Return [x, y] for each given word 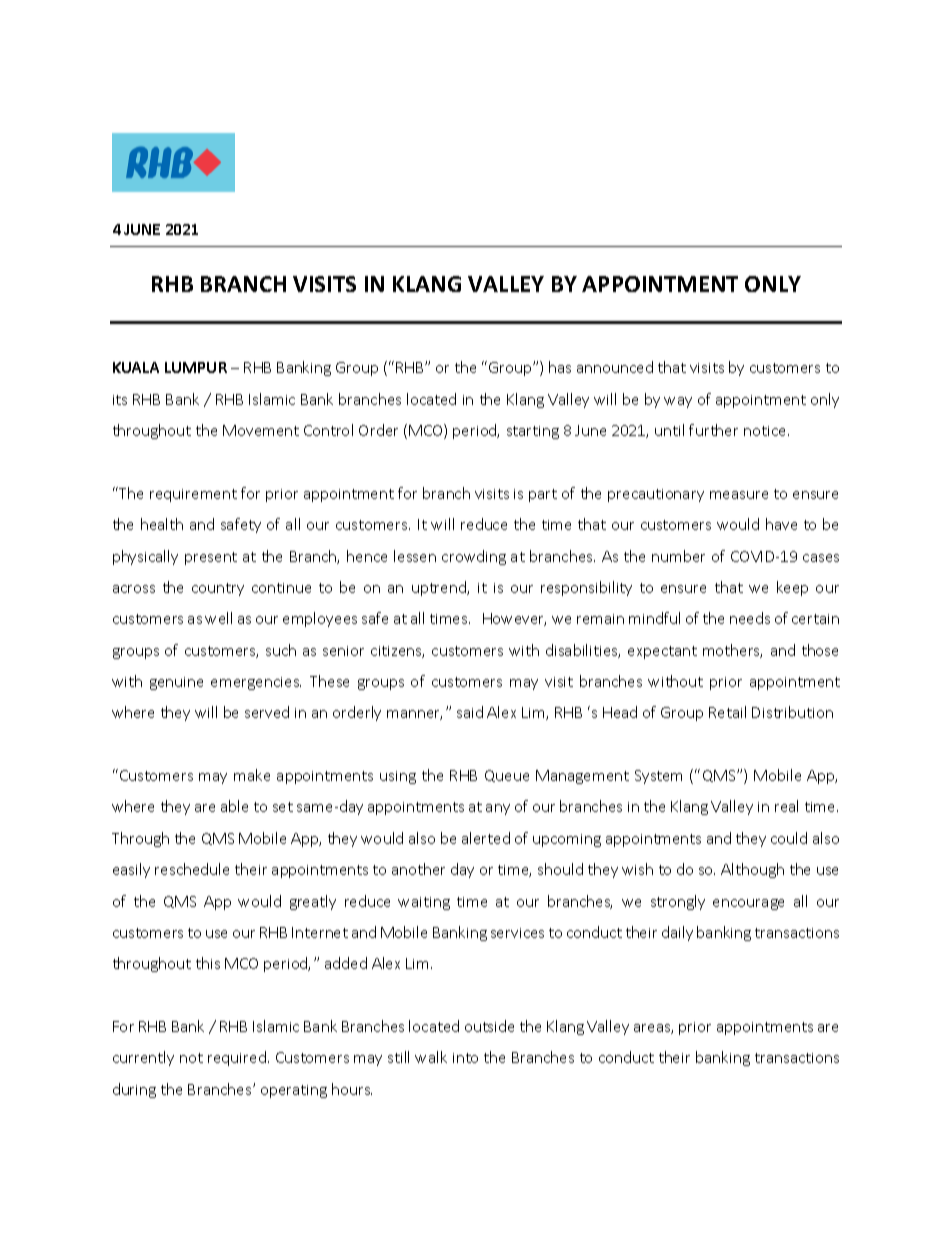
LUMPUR [196, 367]
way [678, 402]
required [237, 1058]
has [560, 367]
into [465, 1058]
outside [489, 1026]
